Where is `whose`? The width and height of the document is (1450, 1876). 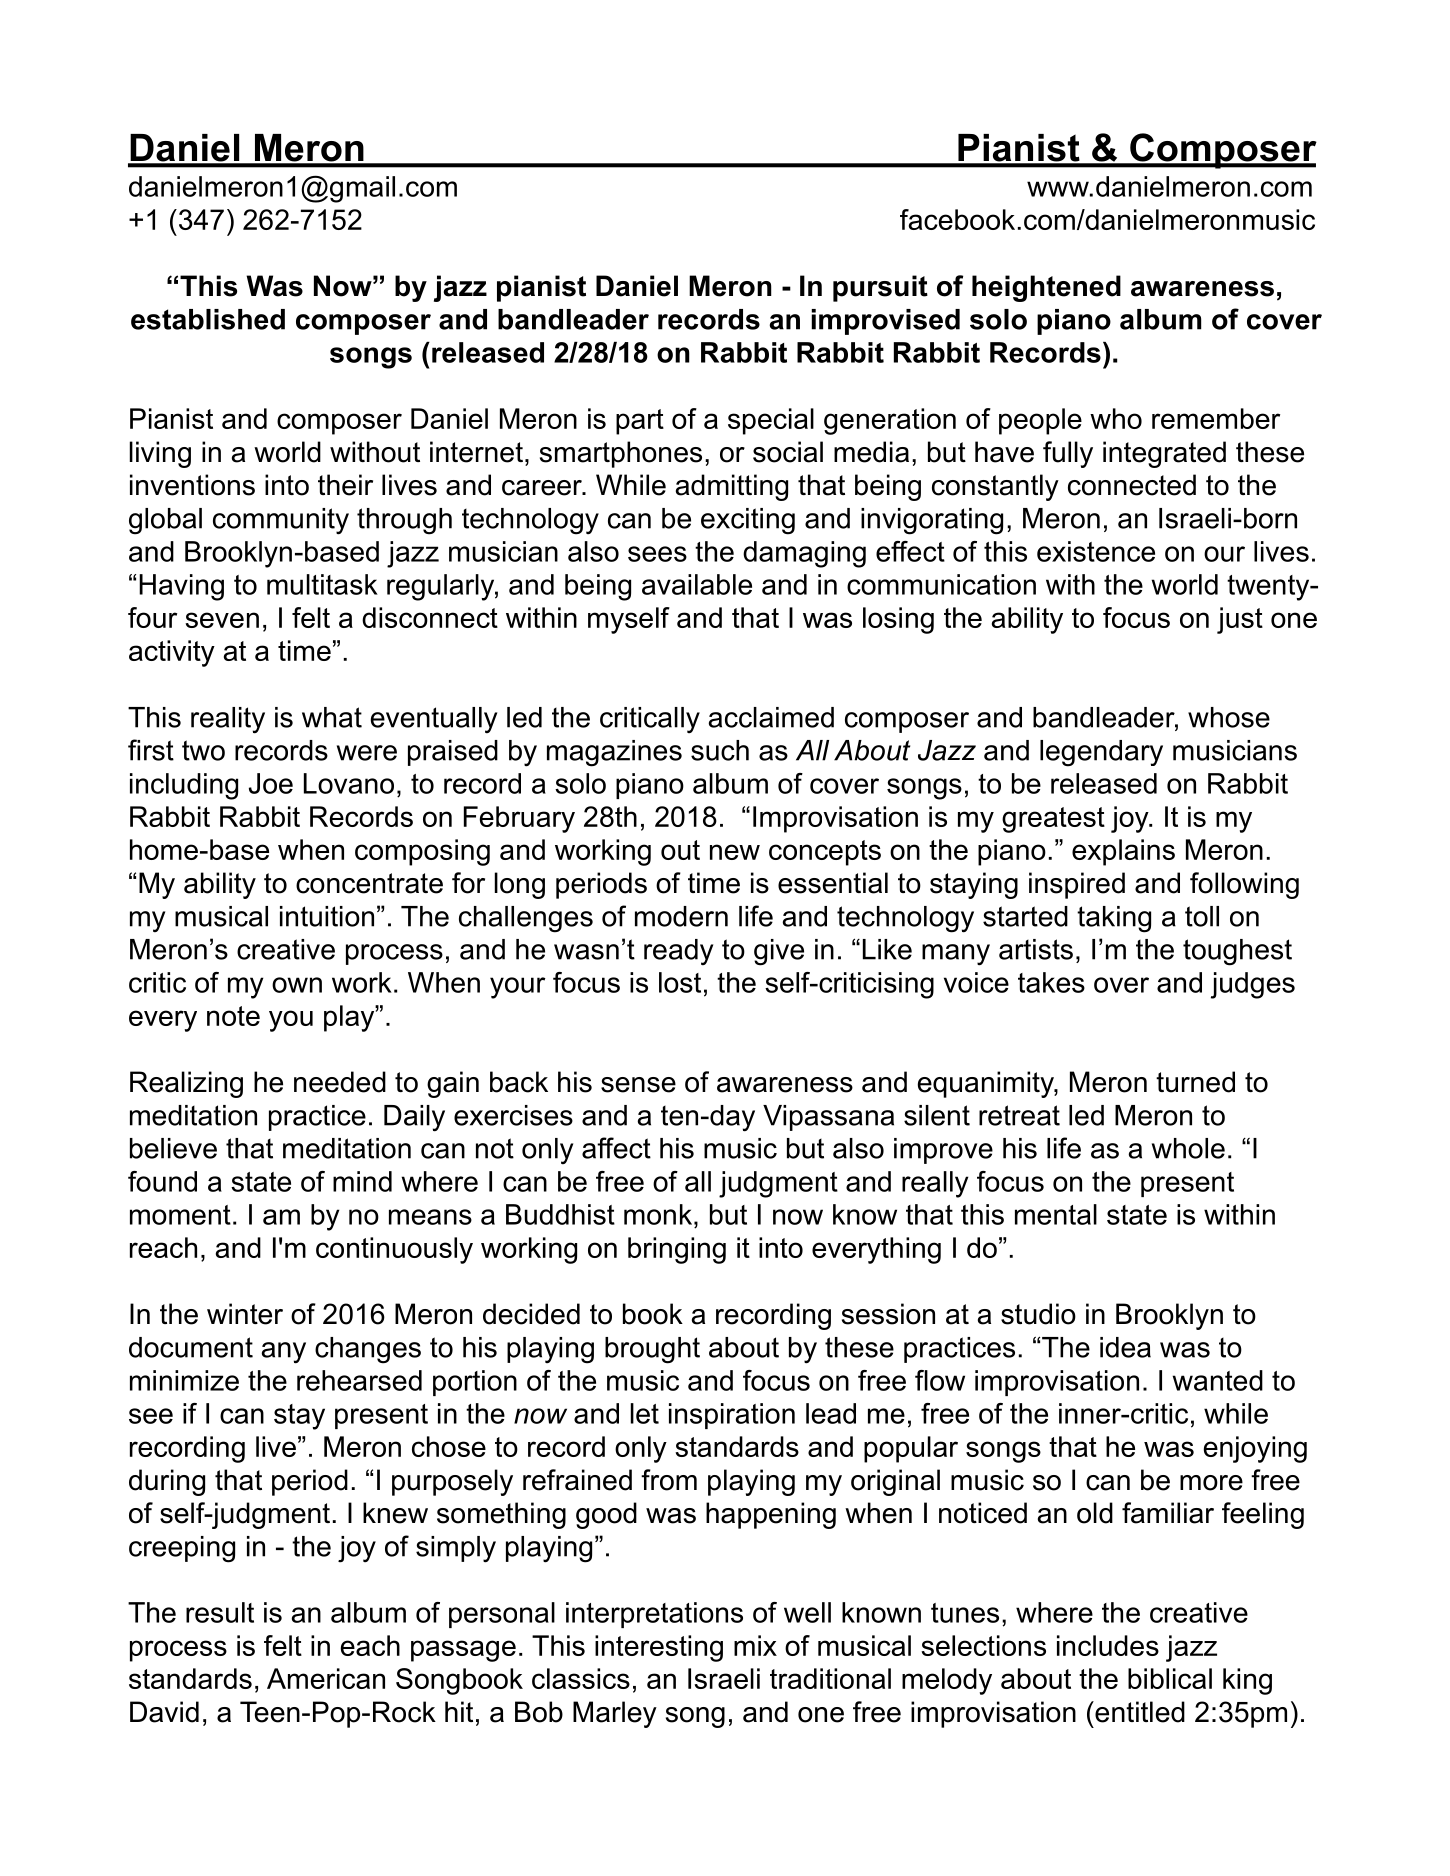
whose is located at coordinates (1229, 717).
